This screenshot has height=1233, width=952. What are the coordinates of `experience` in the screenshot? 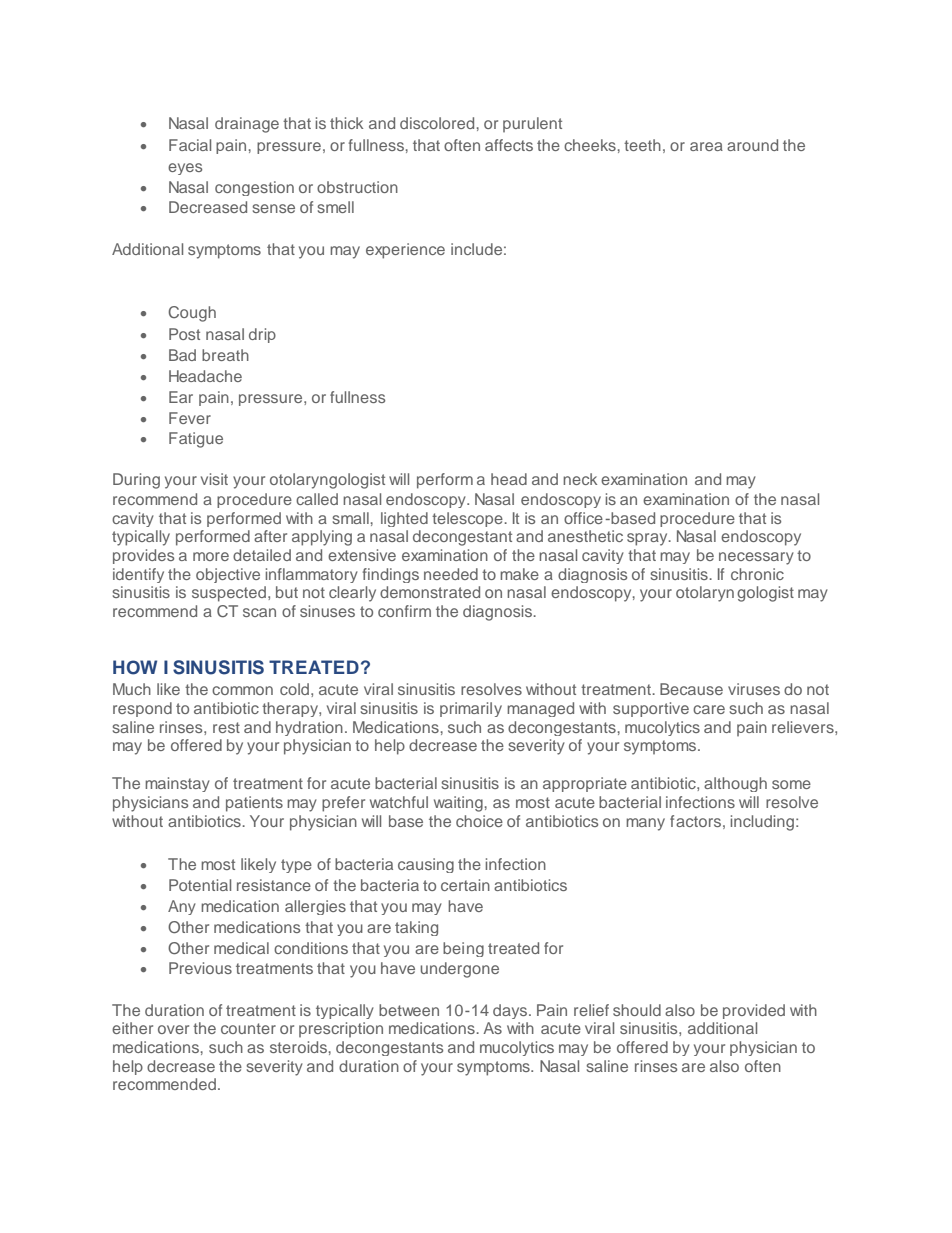 It's located at (405, 251).
